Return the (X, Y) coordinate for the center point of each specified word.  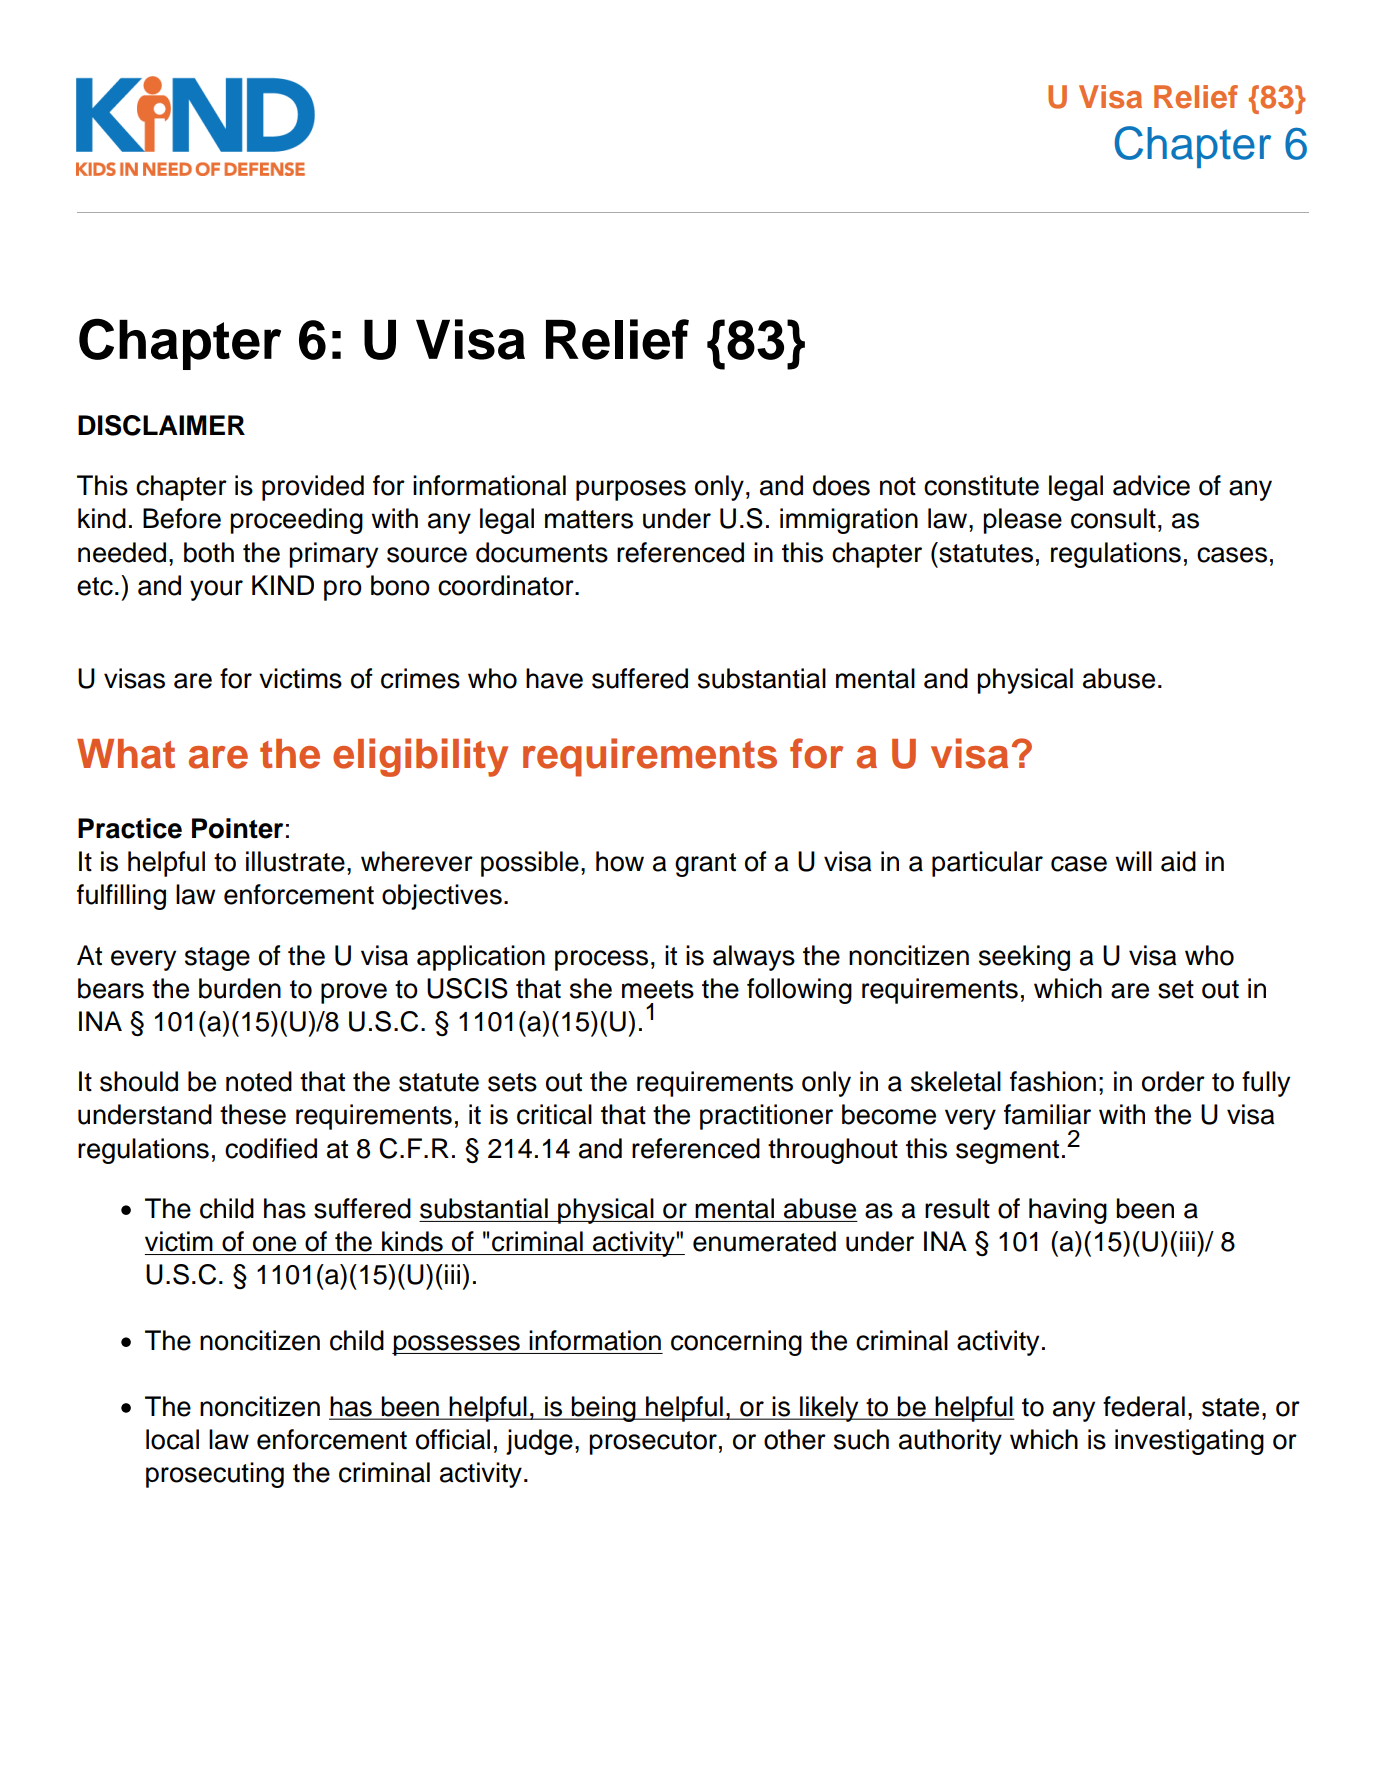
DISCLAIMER (161, 425)
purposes (631, 490)
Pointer (237, 828)
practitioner (766, 1117)
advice (1151, 485)
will (1133, 861)
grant (705, 865)
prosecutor (653, 1443)
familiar (1047, 1114)
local (172, 1439)
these (253, 1114)
